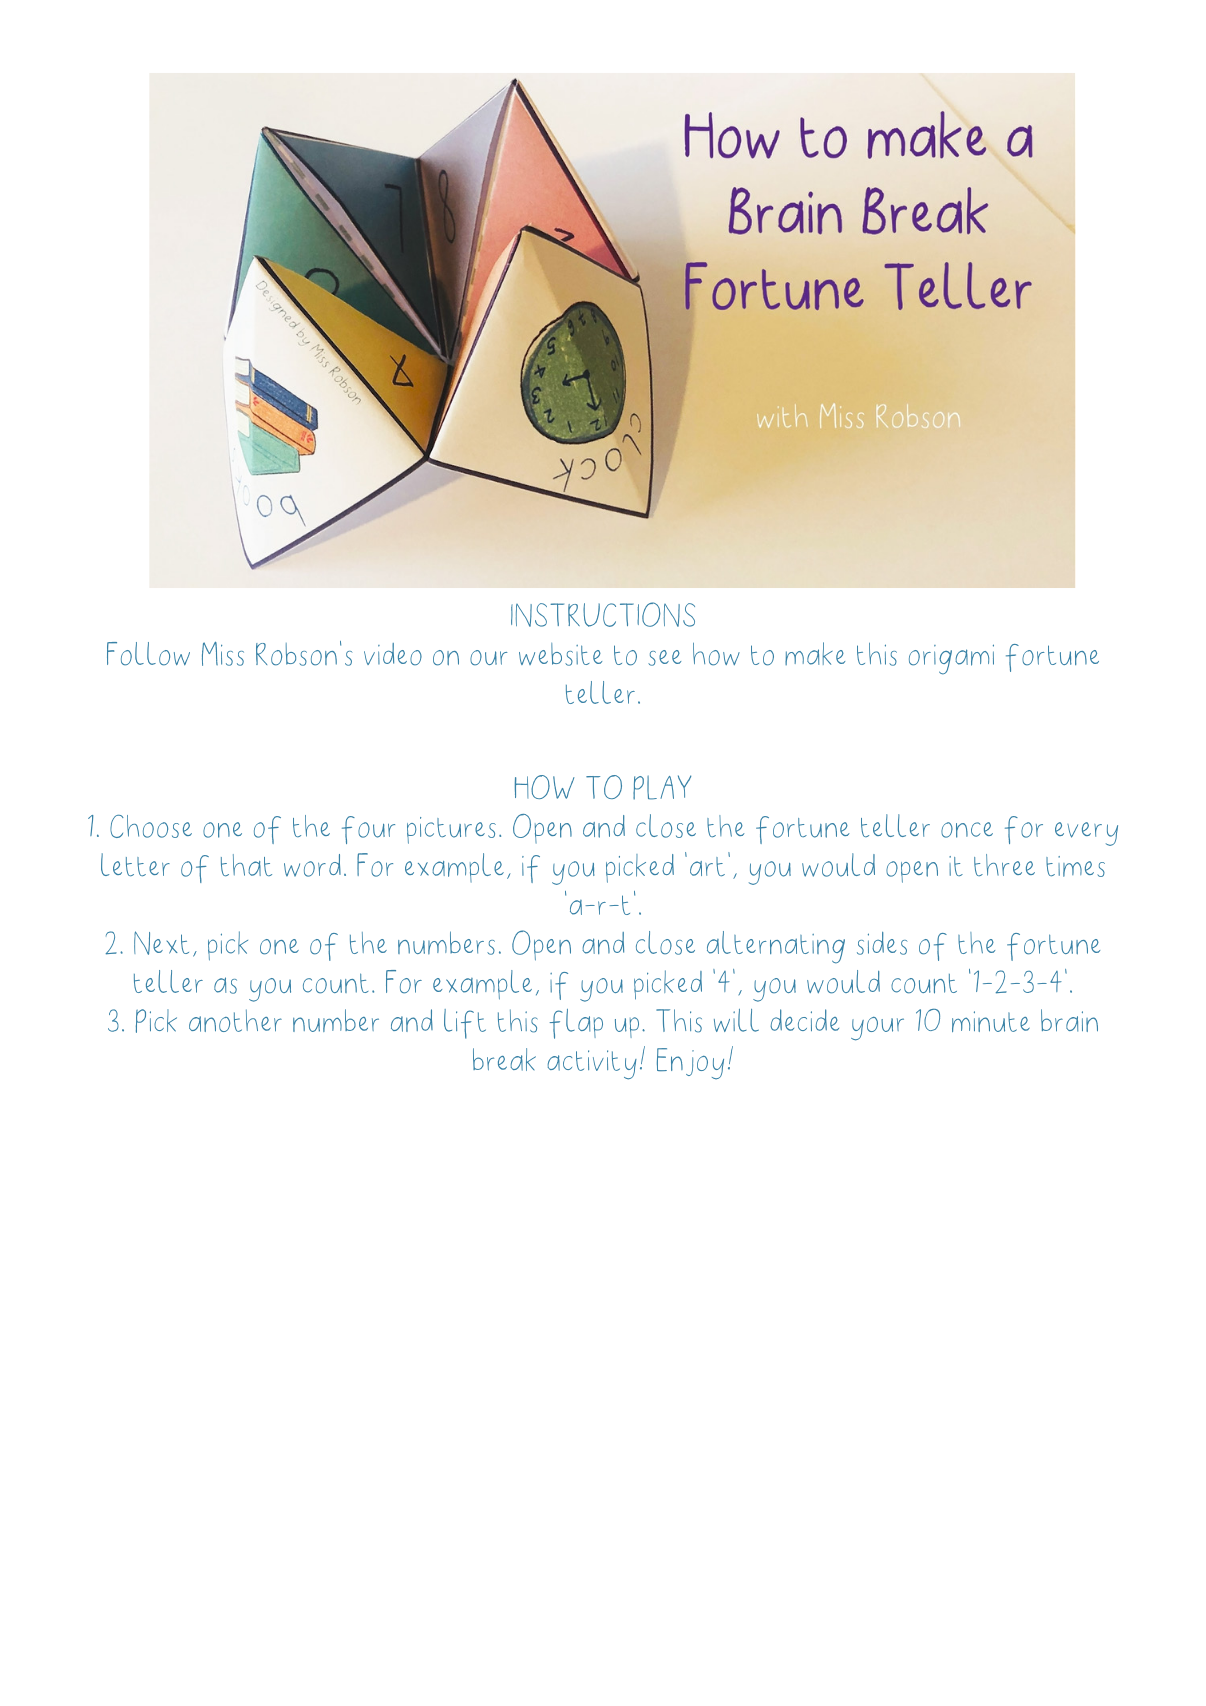  Describe the element at coordinates (951, 659) in the screenshot. I see `origami` at that location.
